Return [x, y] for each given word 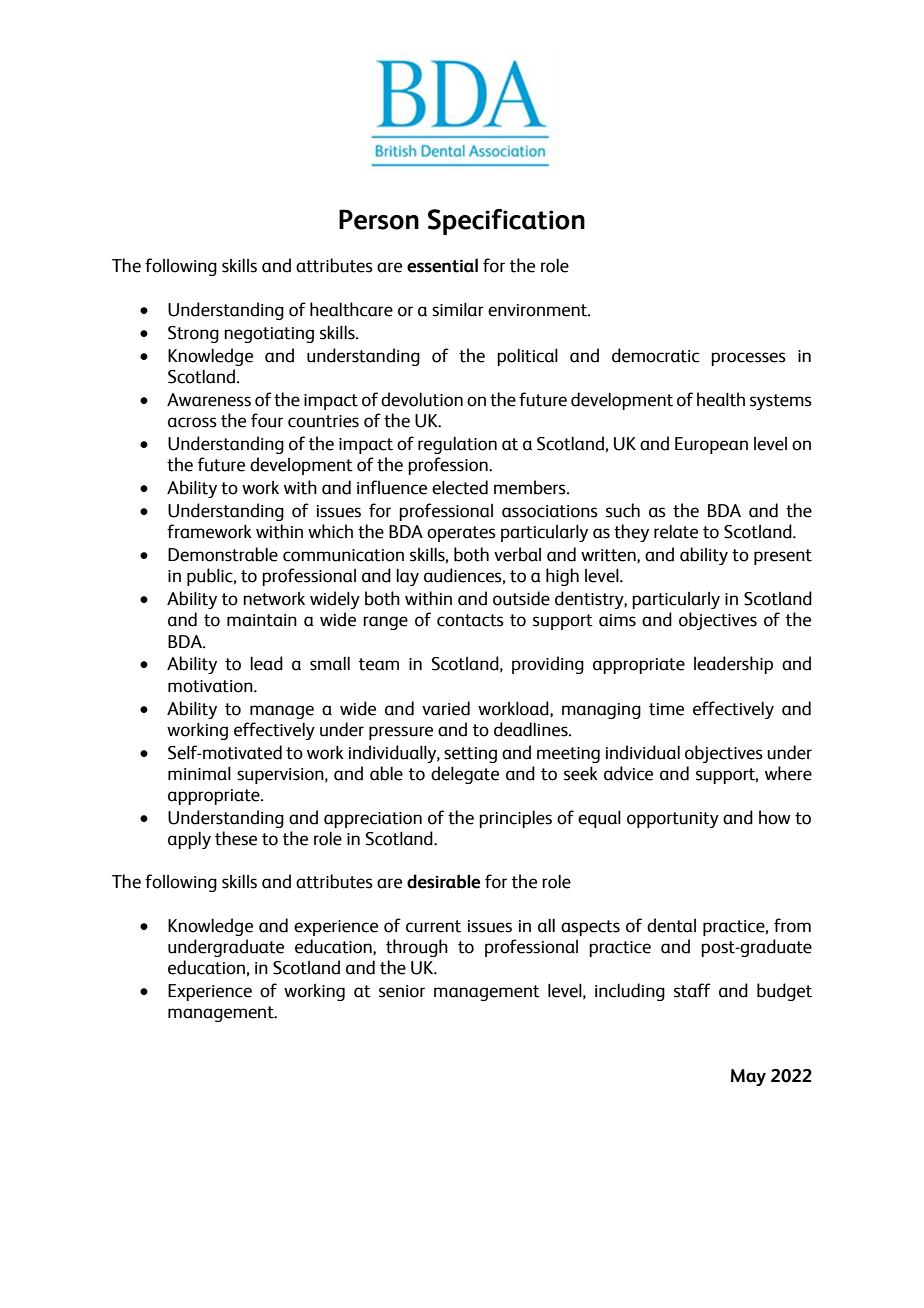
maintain [262, 620]
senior [402, 991]
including [630, 992]
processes [748, 359]
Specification [506, 222]
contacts [470, 620]
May [748, 1077]
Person [379, 219]
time [666, 709]
